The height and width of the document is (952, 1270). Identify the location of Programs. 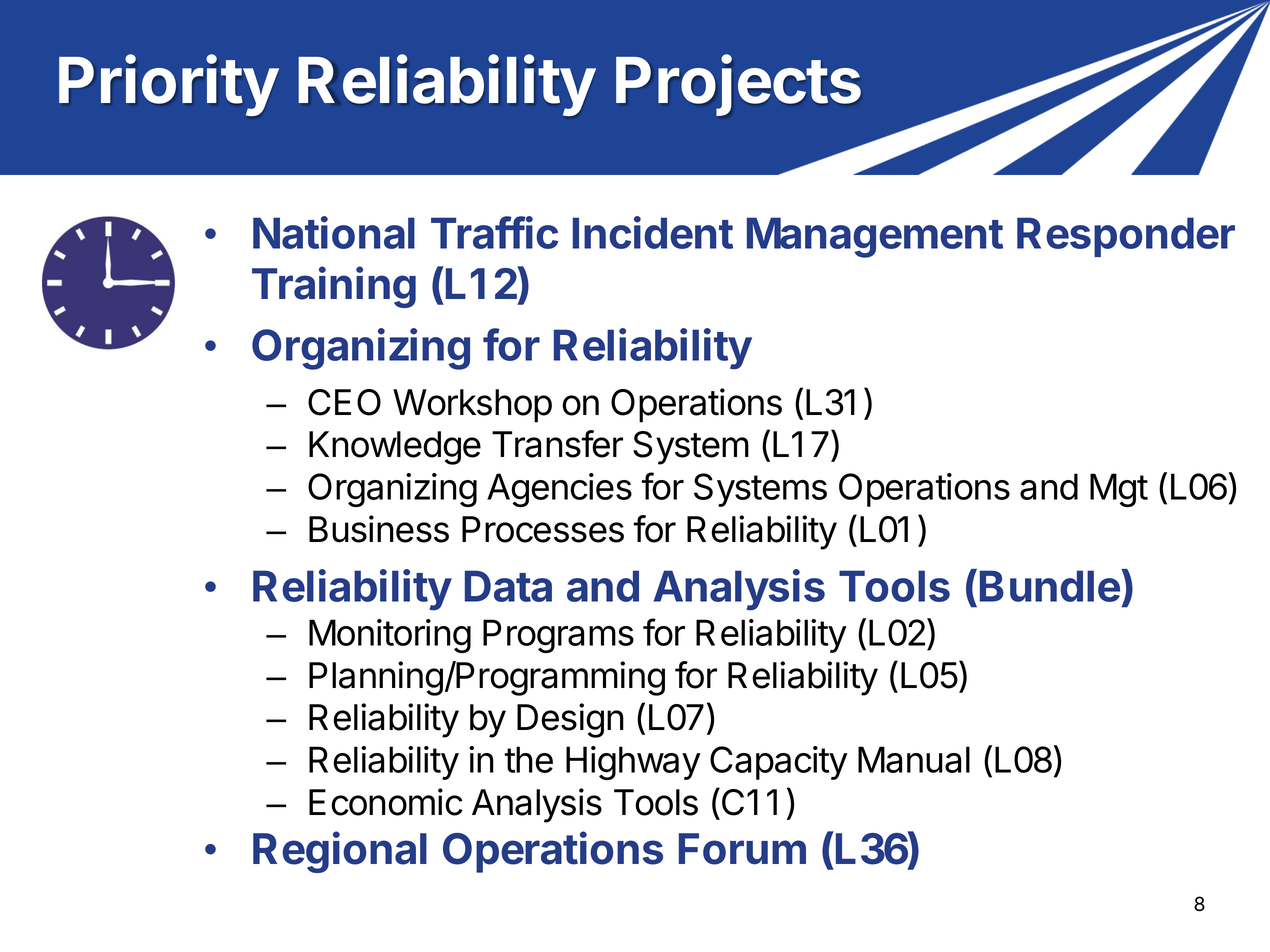
(558, 636).
